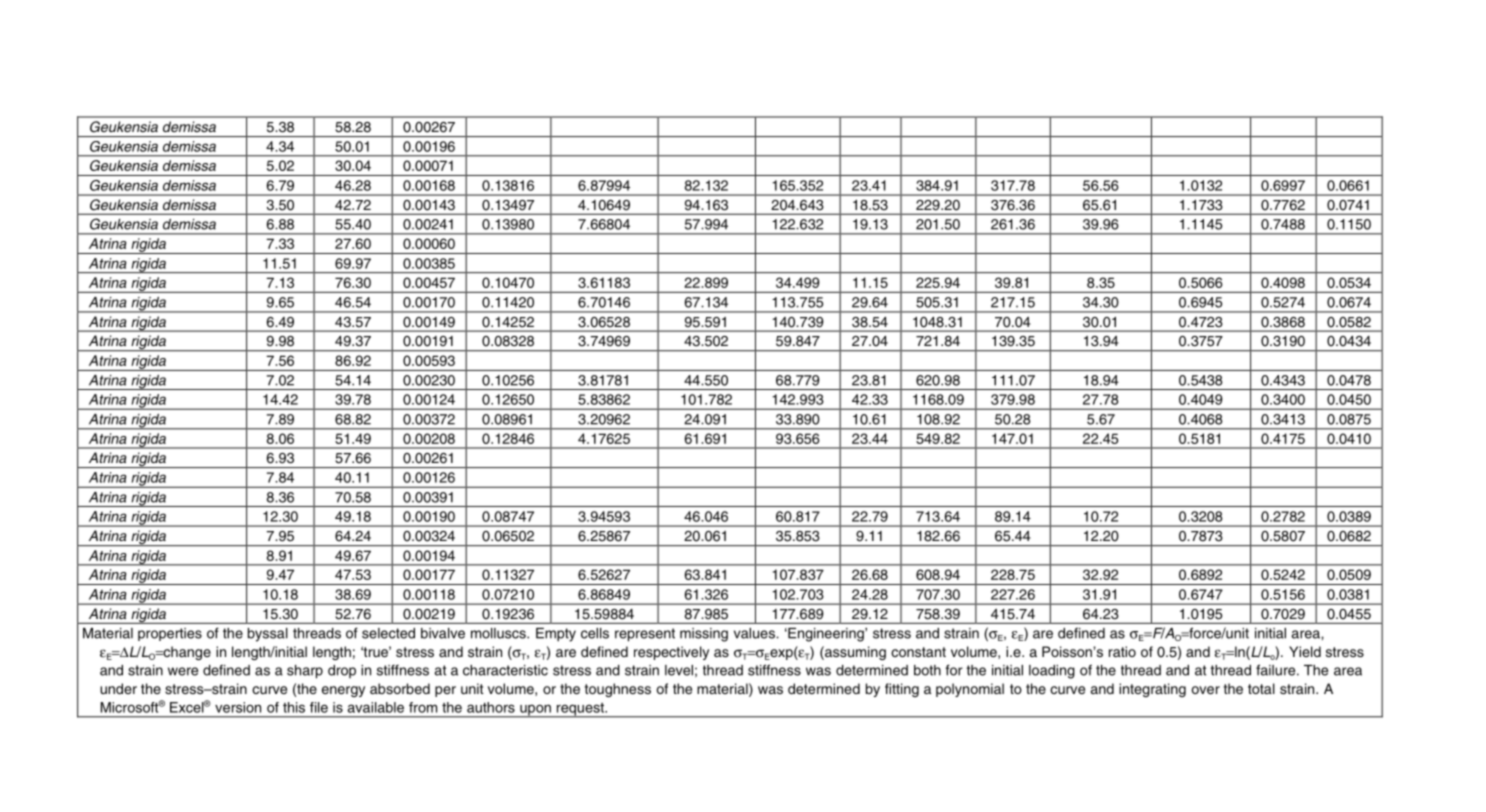  What do you see at coordinates (1052, 672) in the document?
I see `loading` at bounding box center [1052, 672].
